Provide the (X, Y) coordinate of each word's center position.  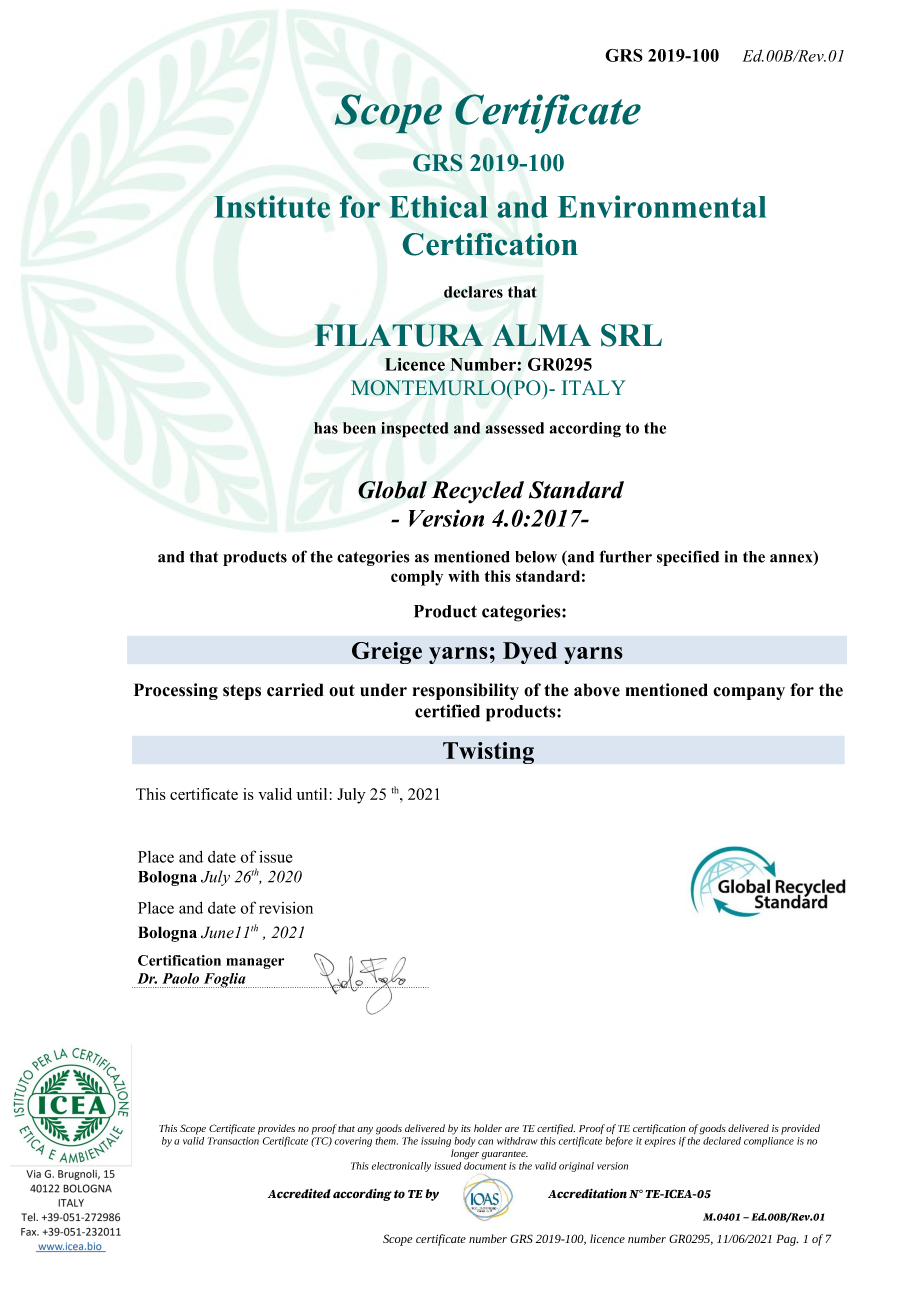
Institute (272, 206)
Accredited (299, 1193)
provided (800, 1129)
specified (688, 558)
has (326, 428)
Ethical (438, 206)
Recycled (477, 492)
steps (242, 692)
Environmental (662, 206)
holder (488, 1128)
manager (255, 963)
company (749, 693)
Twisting (488, 753)
